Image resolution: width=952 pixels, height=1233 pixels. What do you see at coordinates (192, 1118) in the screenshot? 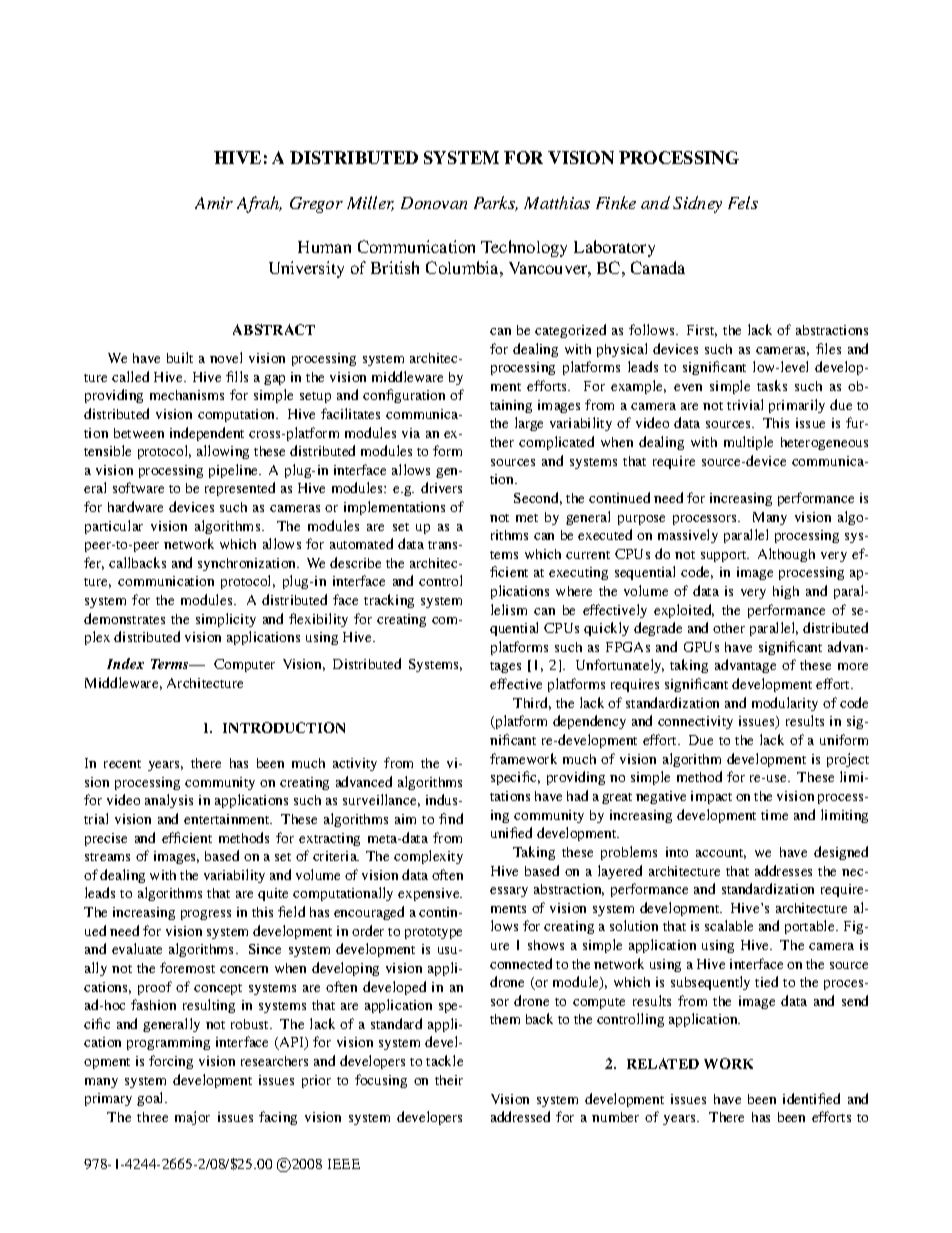
I see `major` at bounding box center [192, 1118].
